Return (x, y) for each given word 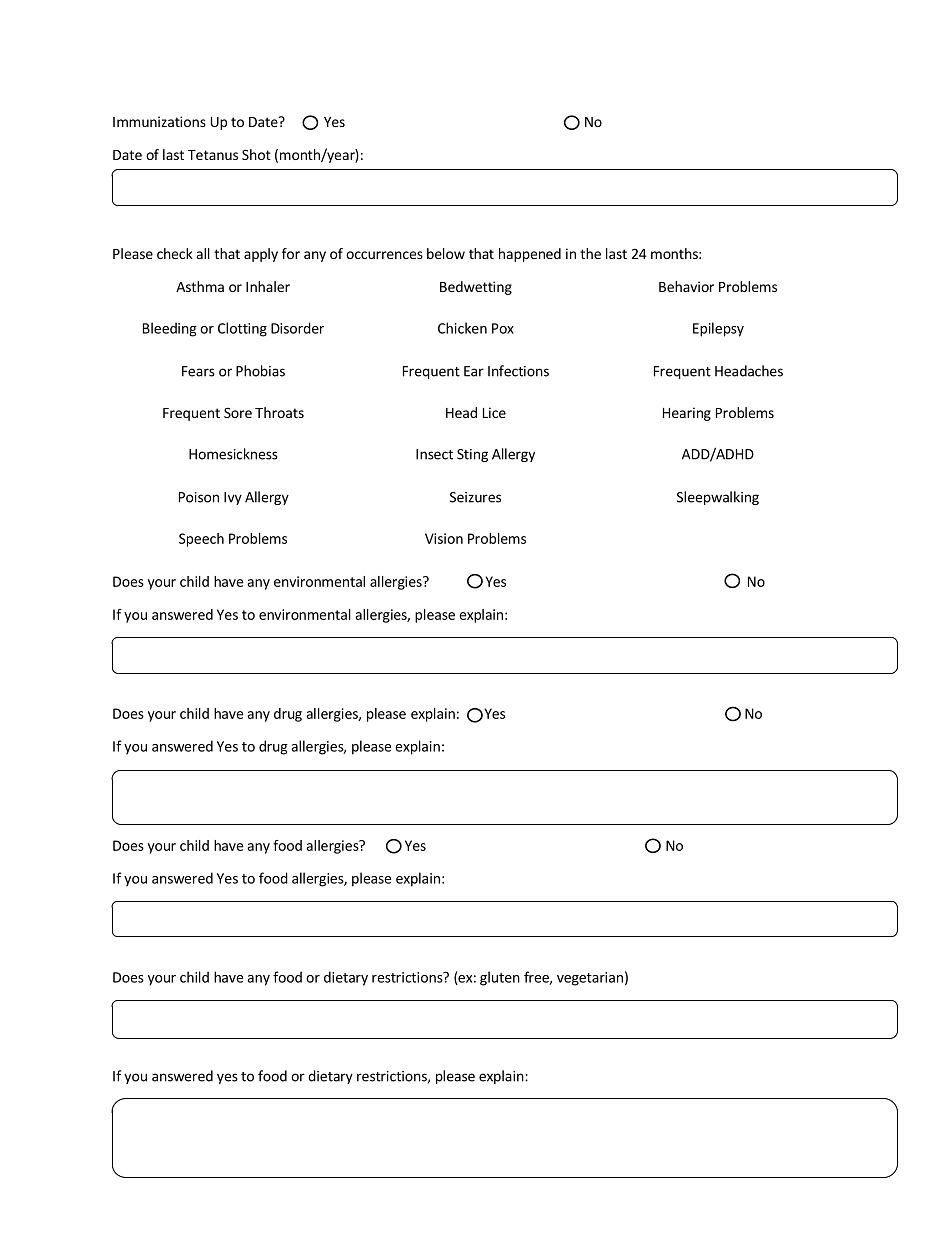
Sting (472, 455)
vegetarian (590, 979)
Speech (201, 540)
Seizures (475, 497)
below (446, 253)
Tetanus (213, 155)
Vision (444, 538)
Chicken (462, 328)
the (590, 253)
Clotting (242, 329)
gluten (500, 978)
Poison (199, 497)
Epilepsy (718, 329)
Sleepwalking (718, 498)
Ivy (233, 498)
